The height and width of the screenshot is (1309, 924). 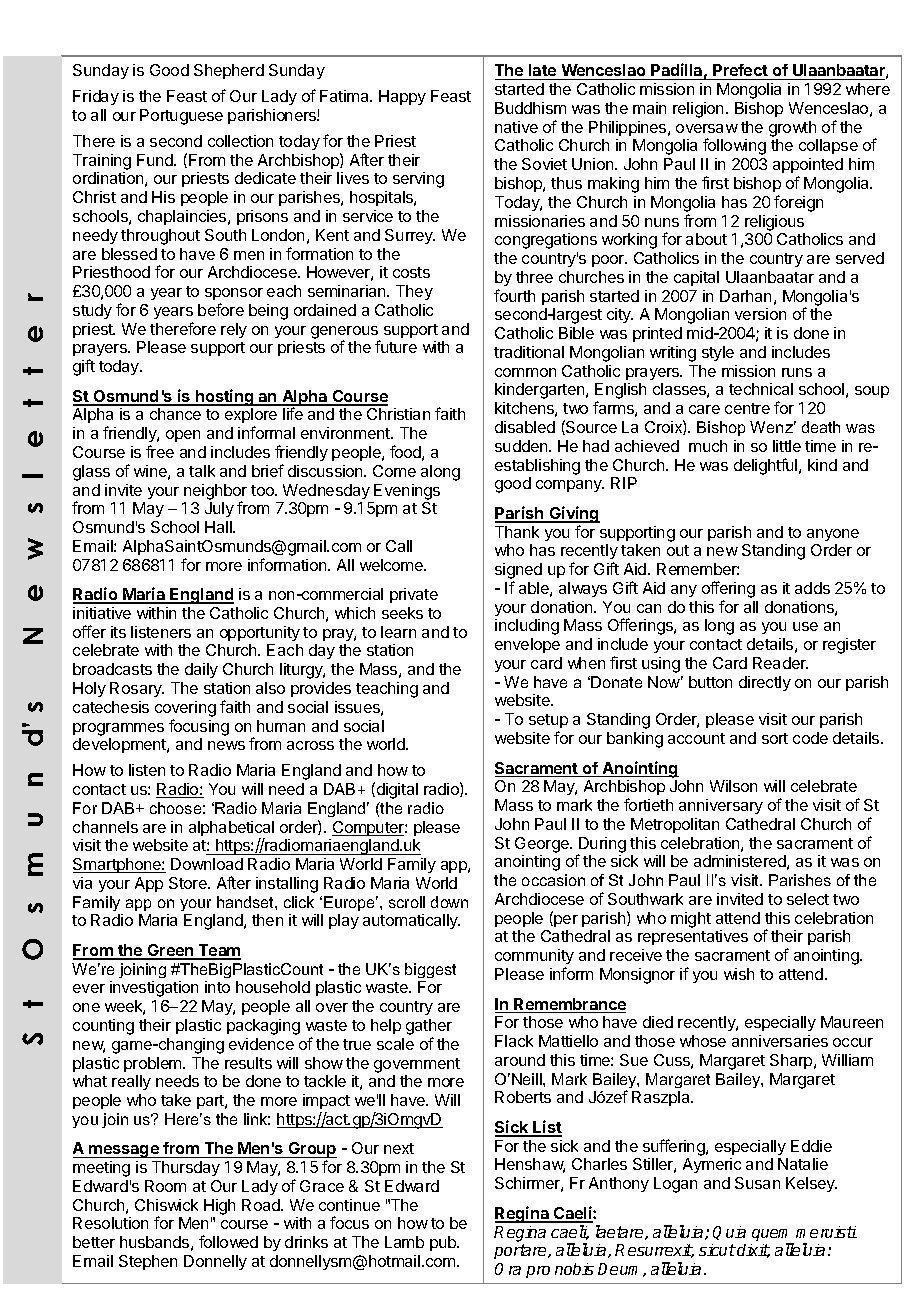 What do you see at coordinates (773, 1236) in the screenshot?
I see `quem` at bounding box center [773, 1236].
